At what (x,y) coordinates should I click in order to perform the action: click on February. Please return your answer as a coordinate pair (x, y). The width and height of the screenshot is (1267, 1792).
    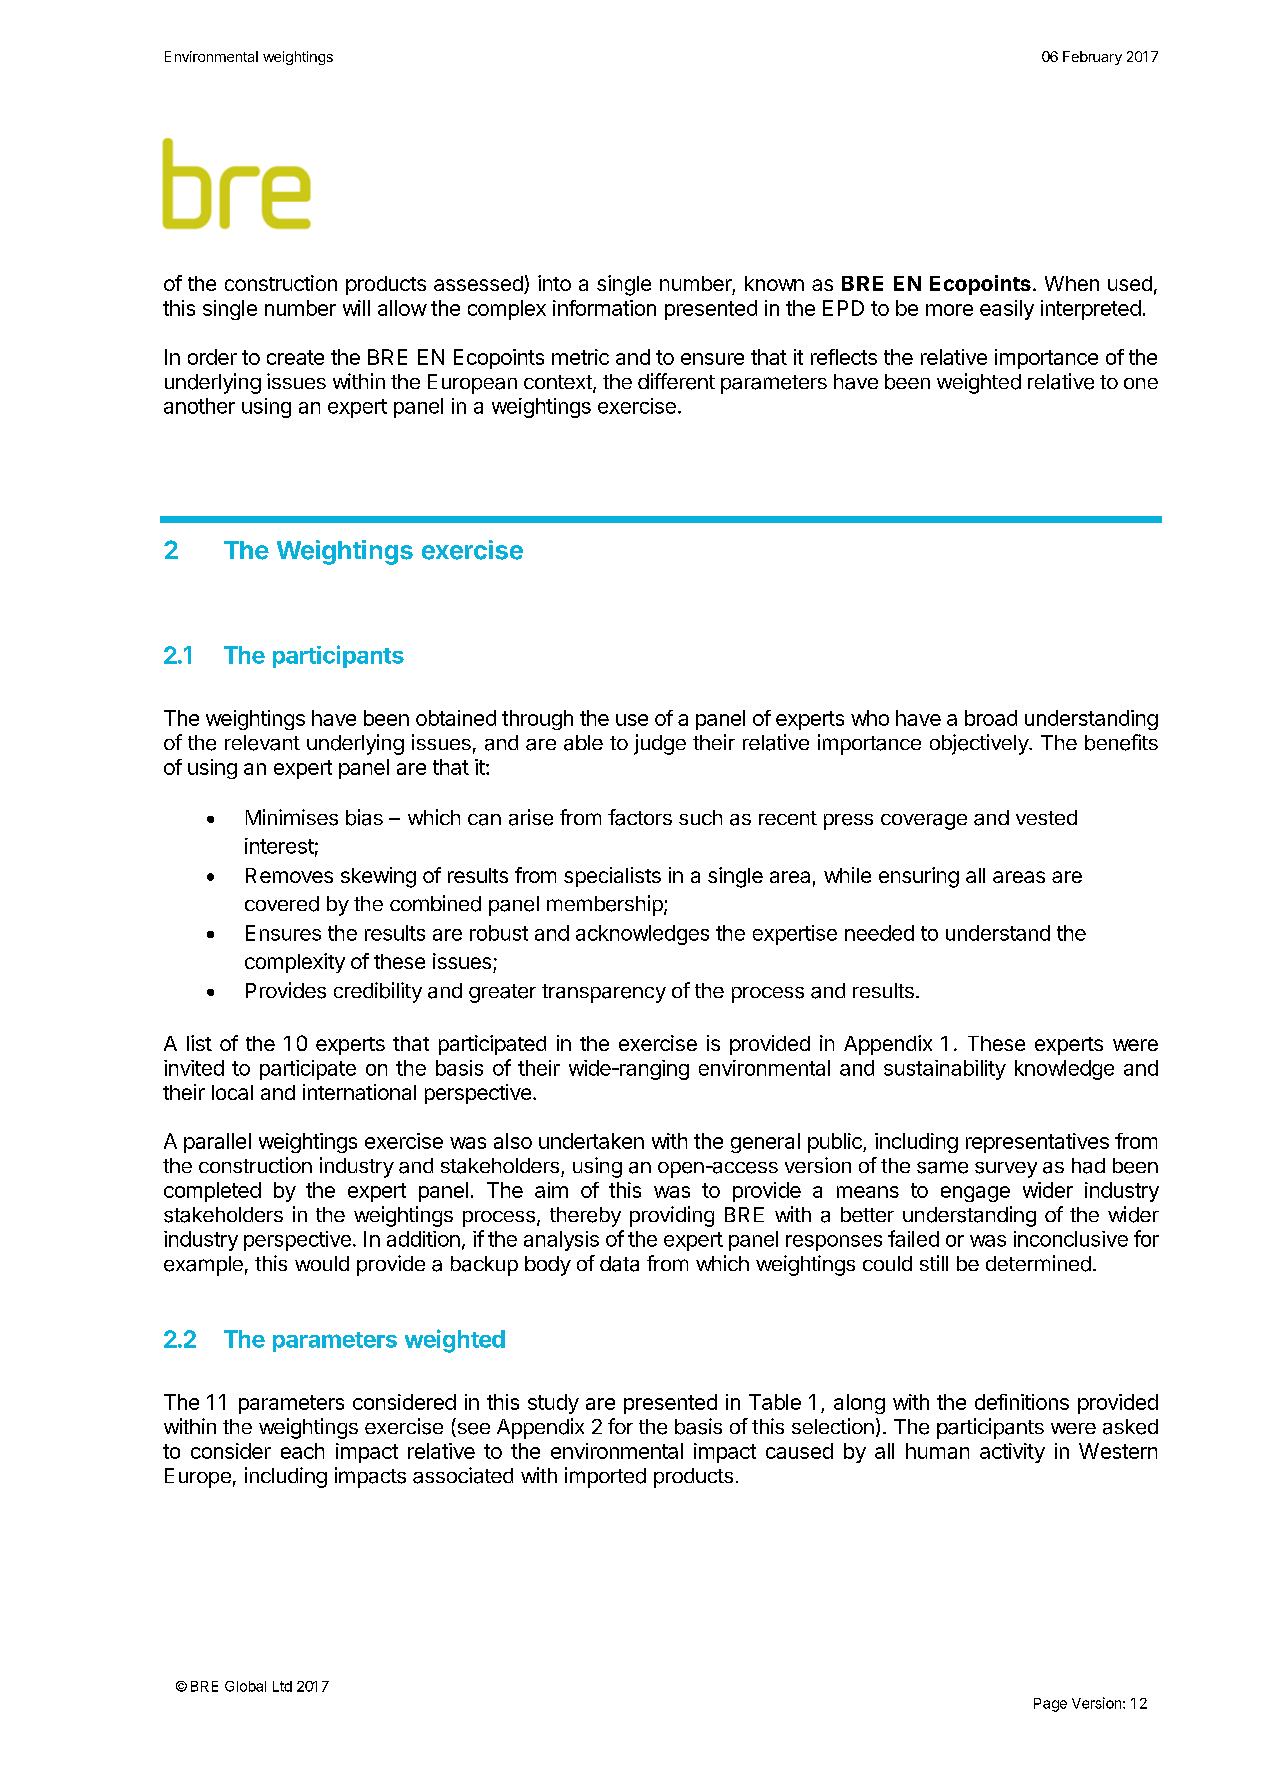
    Looking at the image, I should click on (1092, 58).
